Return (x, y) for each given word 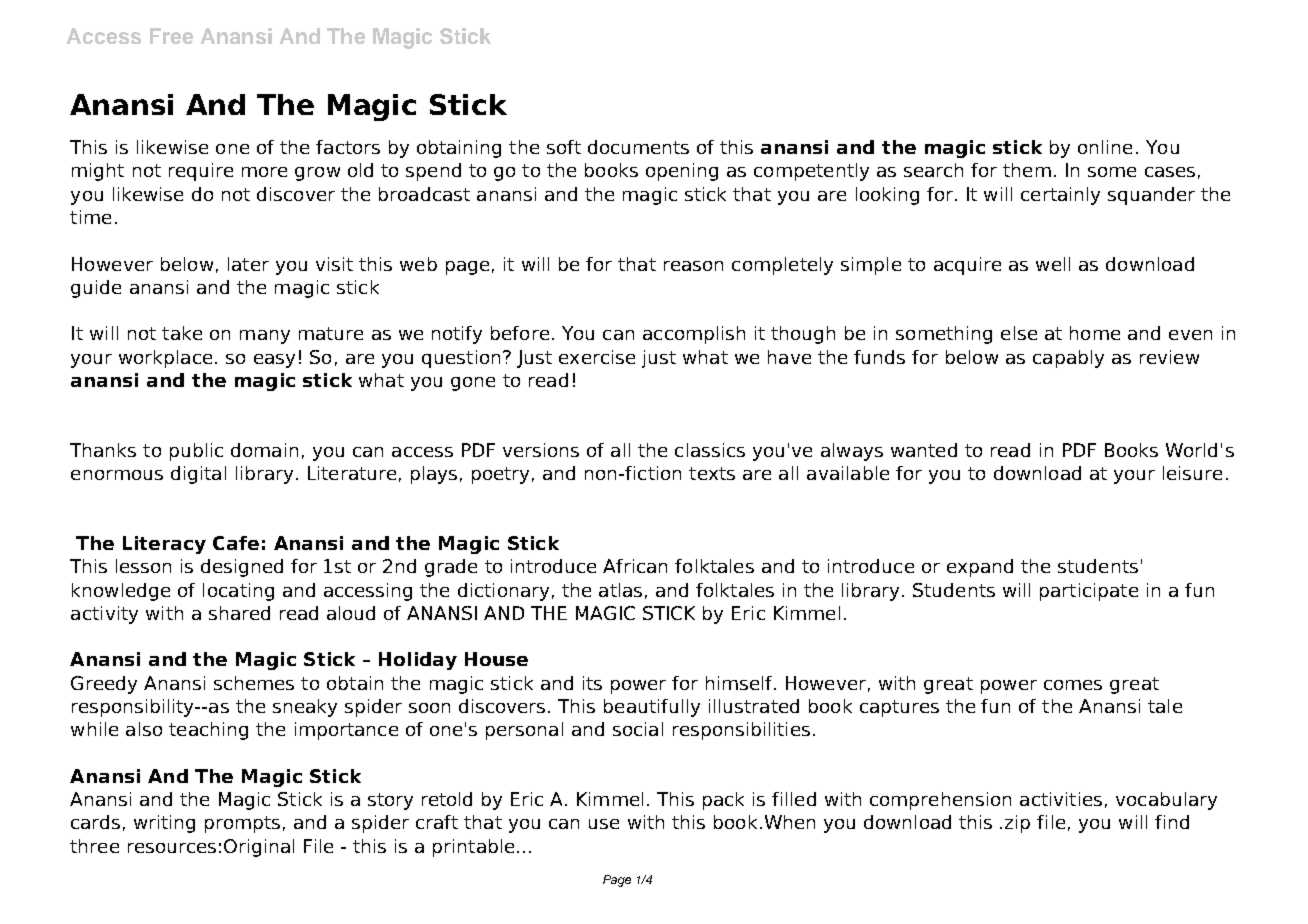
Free (171, 36)
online (1105, 147)
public (196, 452)
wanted (924, 450)
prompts (242, 824)
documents (638, 147)
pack (723, 801)
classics (710, 450)
